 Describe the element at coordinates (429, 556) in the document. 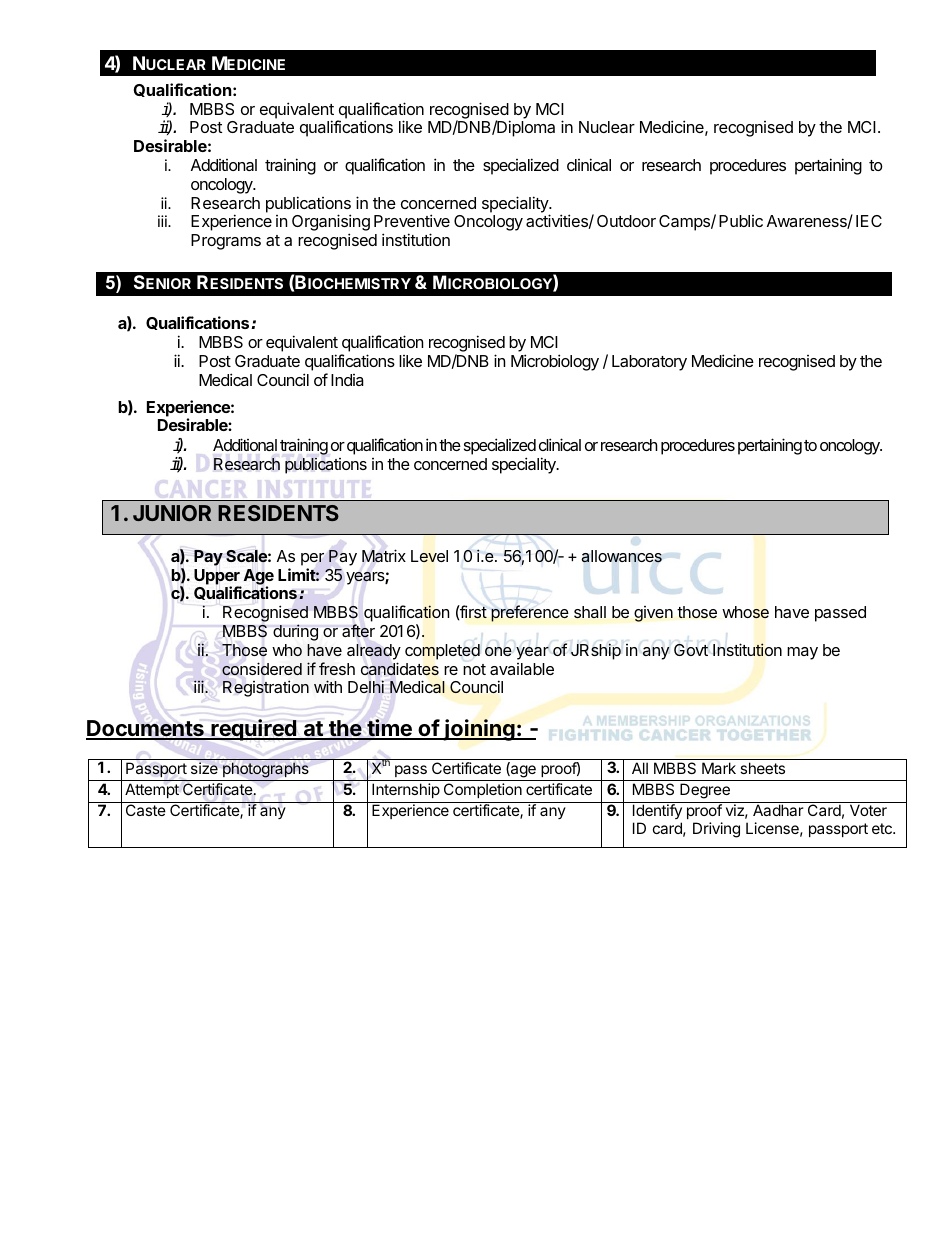

I see `Level` at that location.
